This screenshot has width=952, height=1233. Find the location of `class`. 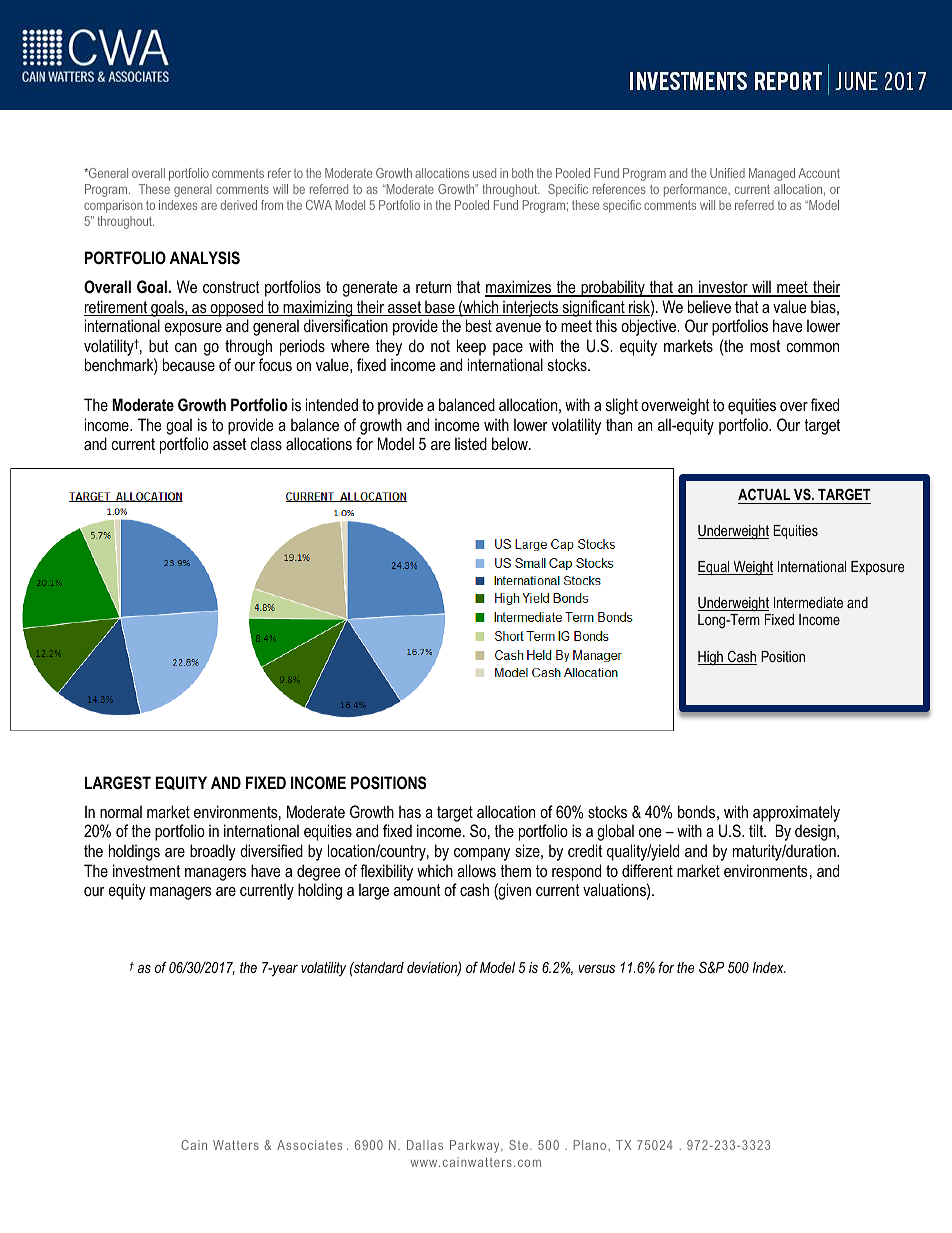

class is located at coordinates (266, 443).
